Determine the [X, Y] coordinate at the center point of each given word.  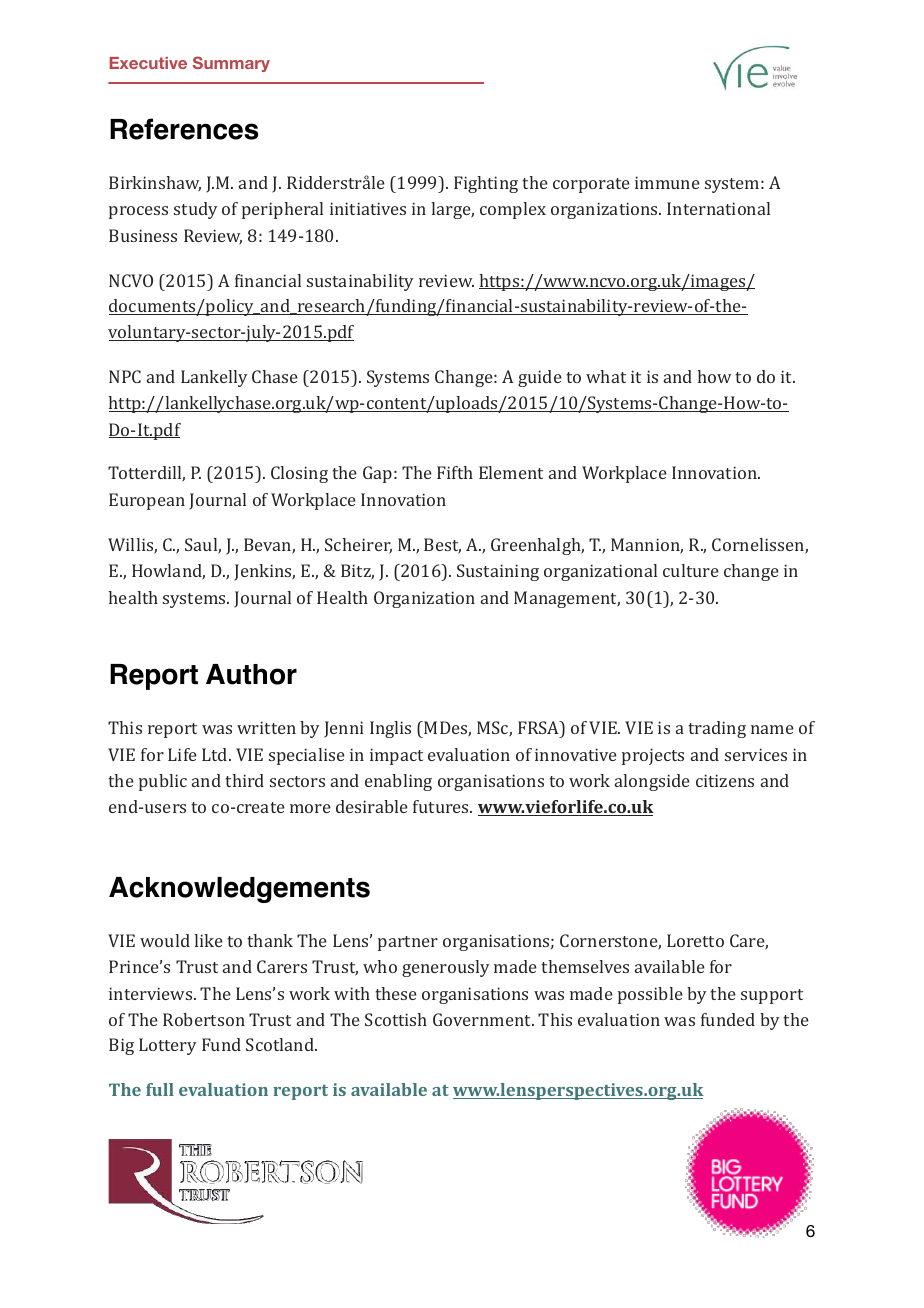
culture [691, 570]
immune [667, 182]
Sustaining [498, 572]
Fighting [486, 184]
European [147, 501]
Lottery [167, 1046]
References [184, 129]
